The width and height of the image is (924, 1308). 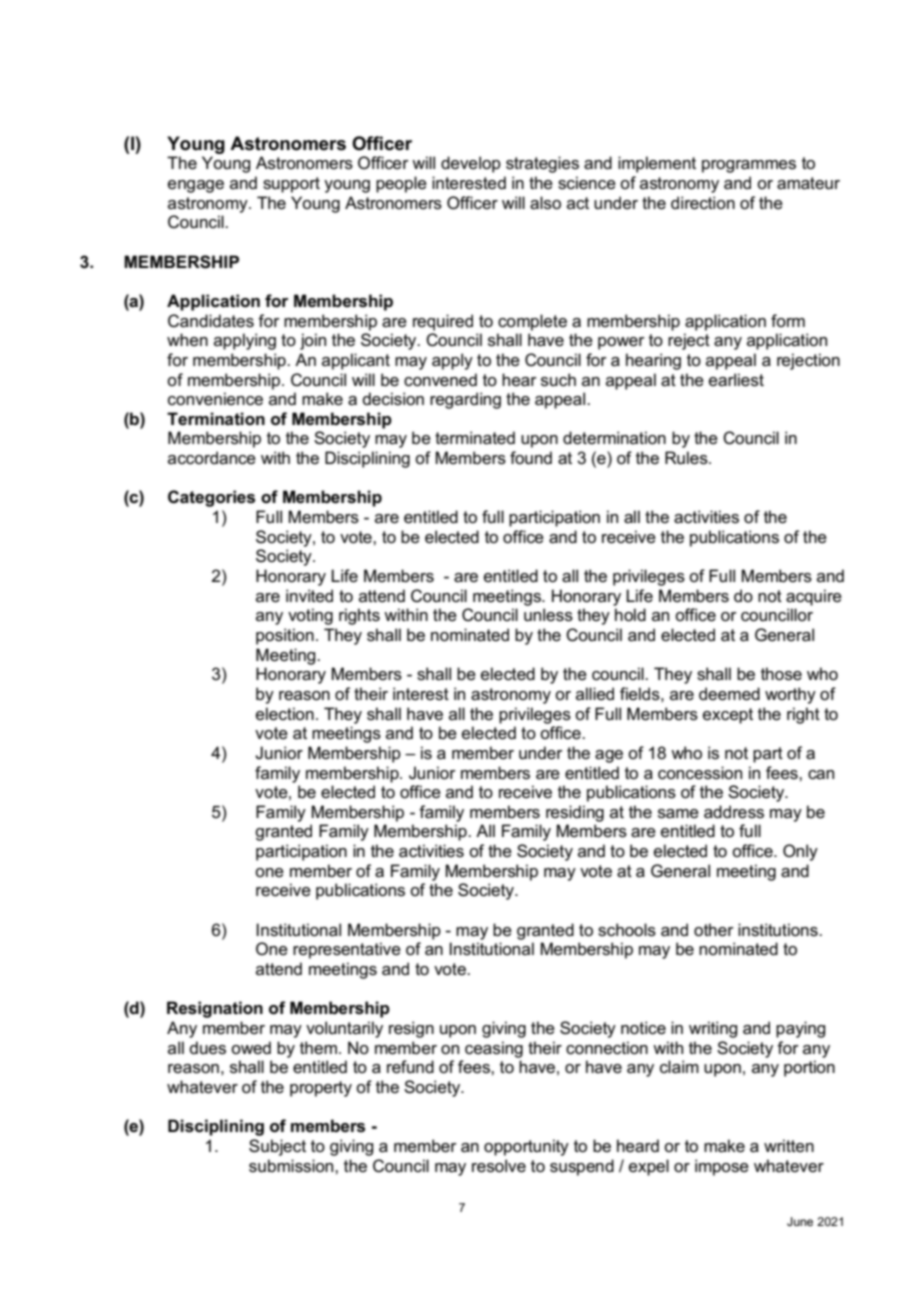 I want to click on programmes, so click(x=749, y=166).
